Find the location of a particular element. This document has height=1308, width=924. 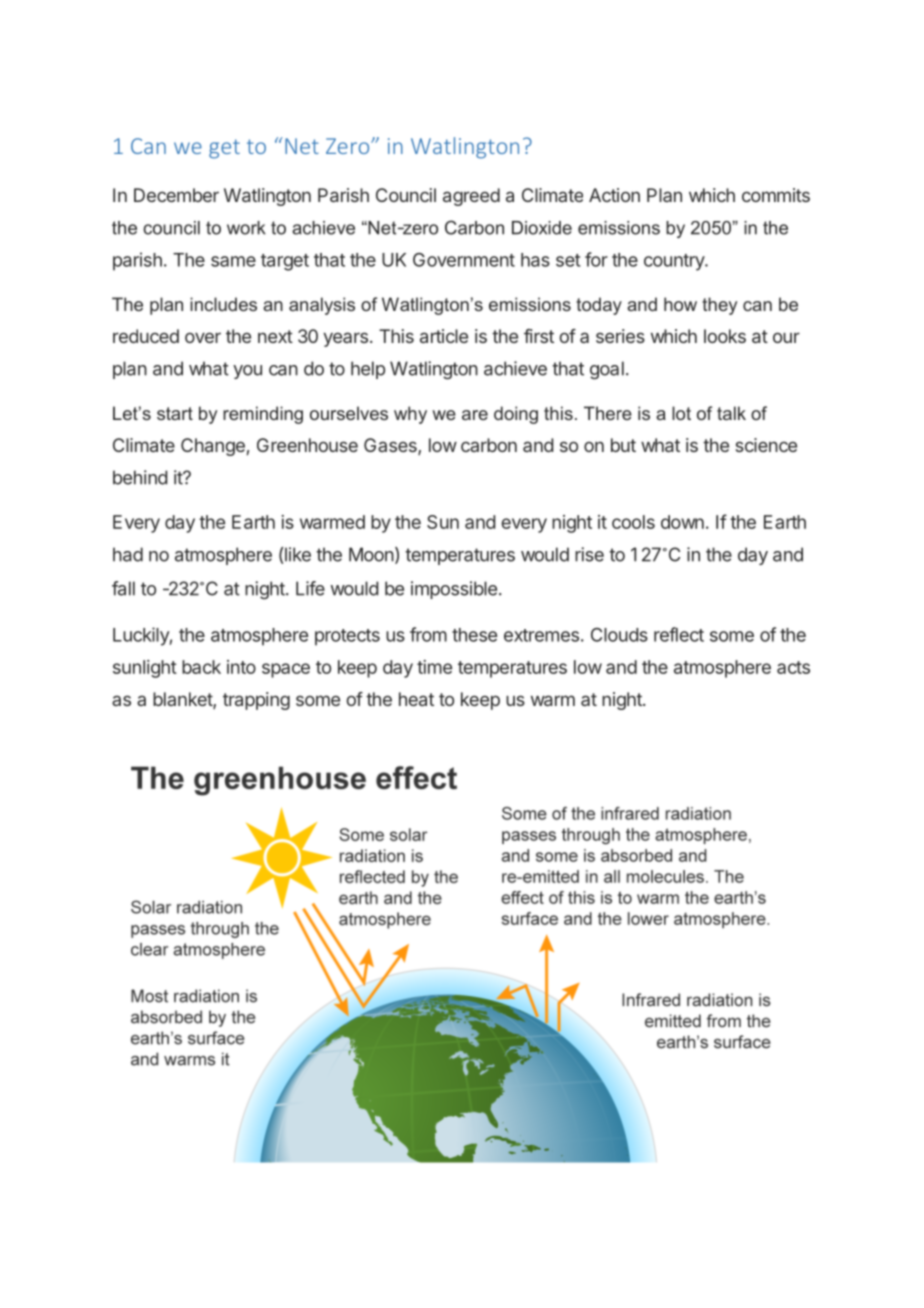

acts is located at coordinates (793, 667).
